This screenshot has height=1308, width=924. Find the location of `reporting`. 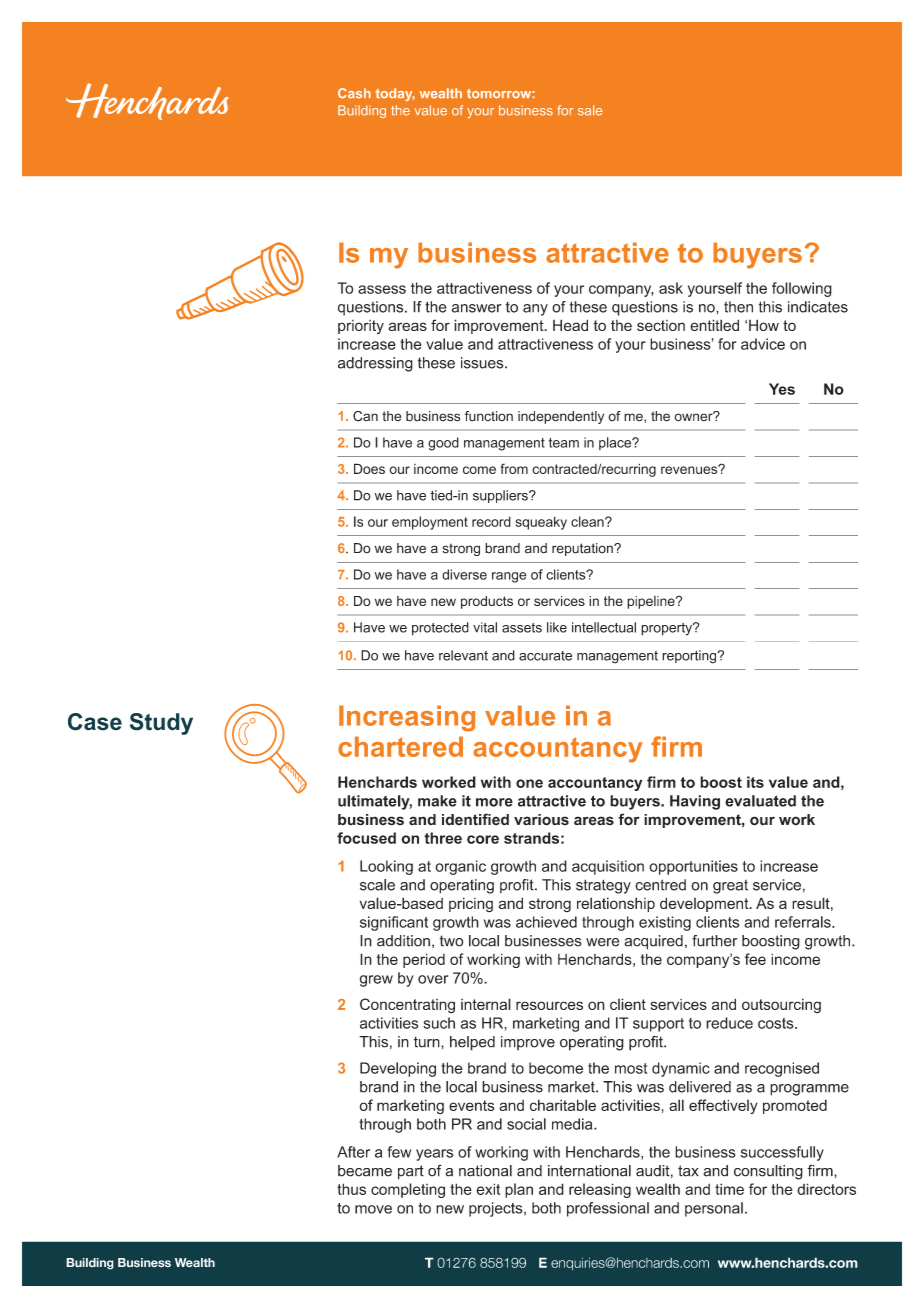

reporting is located at coordinates (690, 657).
